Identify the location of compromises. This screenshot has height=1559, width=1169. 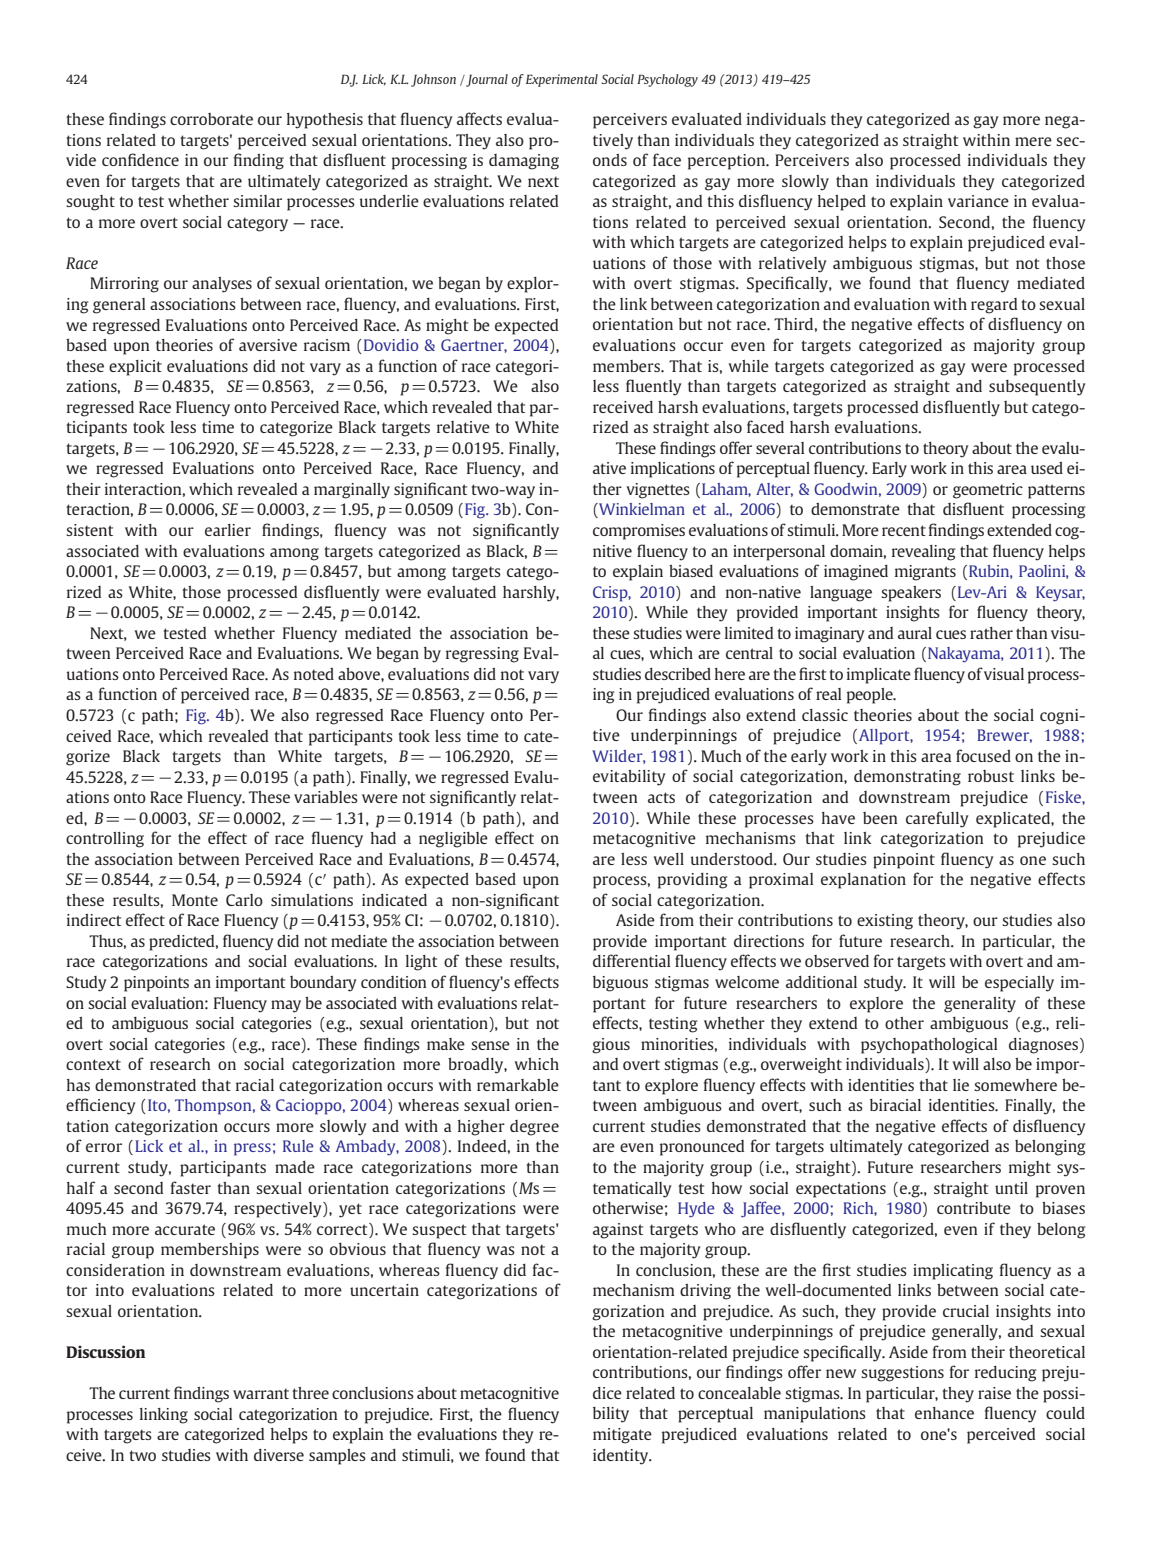
(639, 532).
